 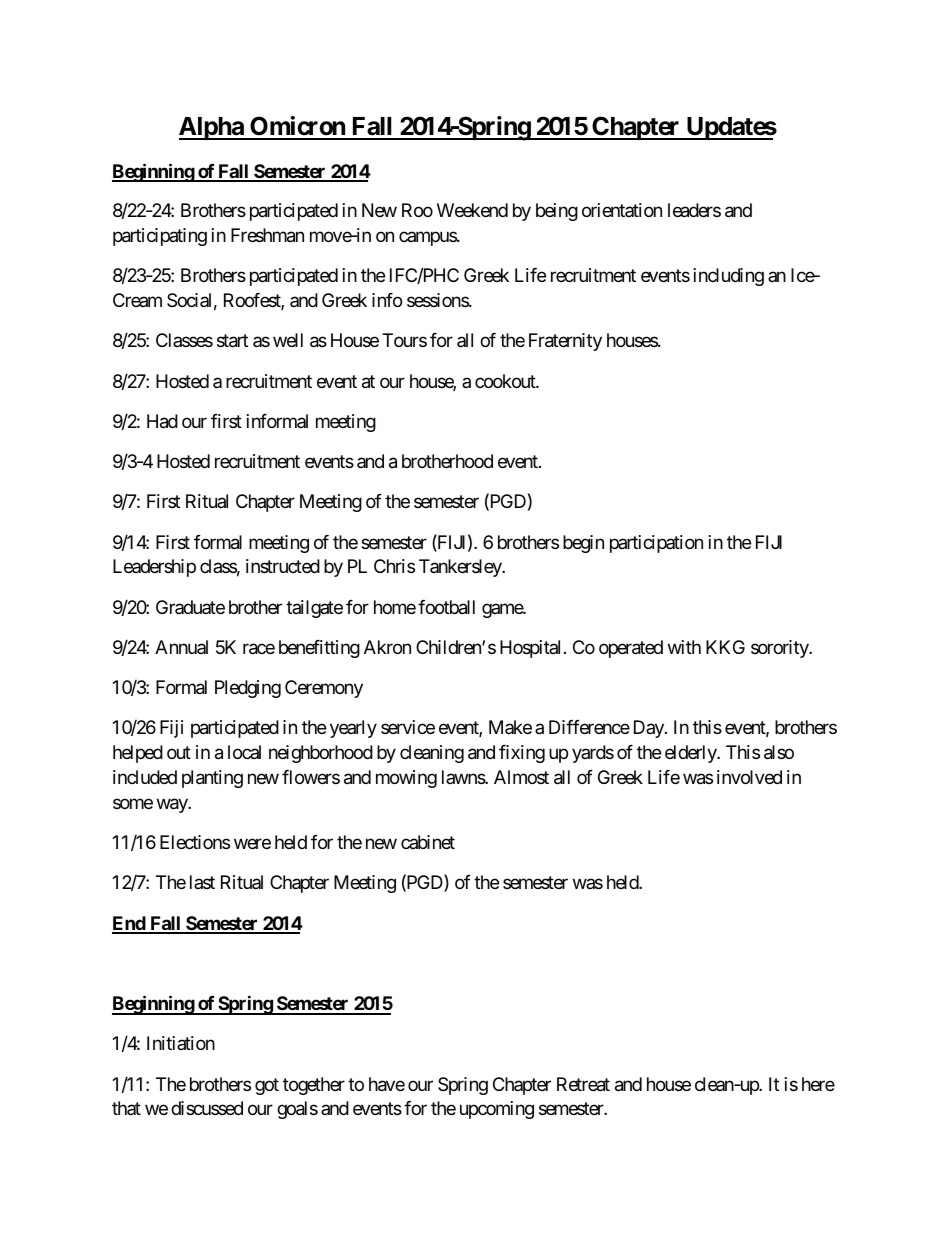 What do you see at coordinates (497, 1110) in the screenshot?
I see `upcoming` at bounding box center [497, 1110].
